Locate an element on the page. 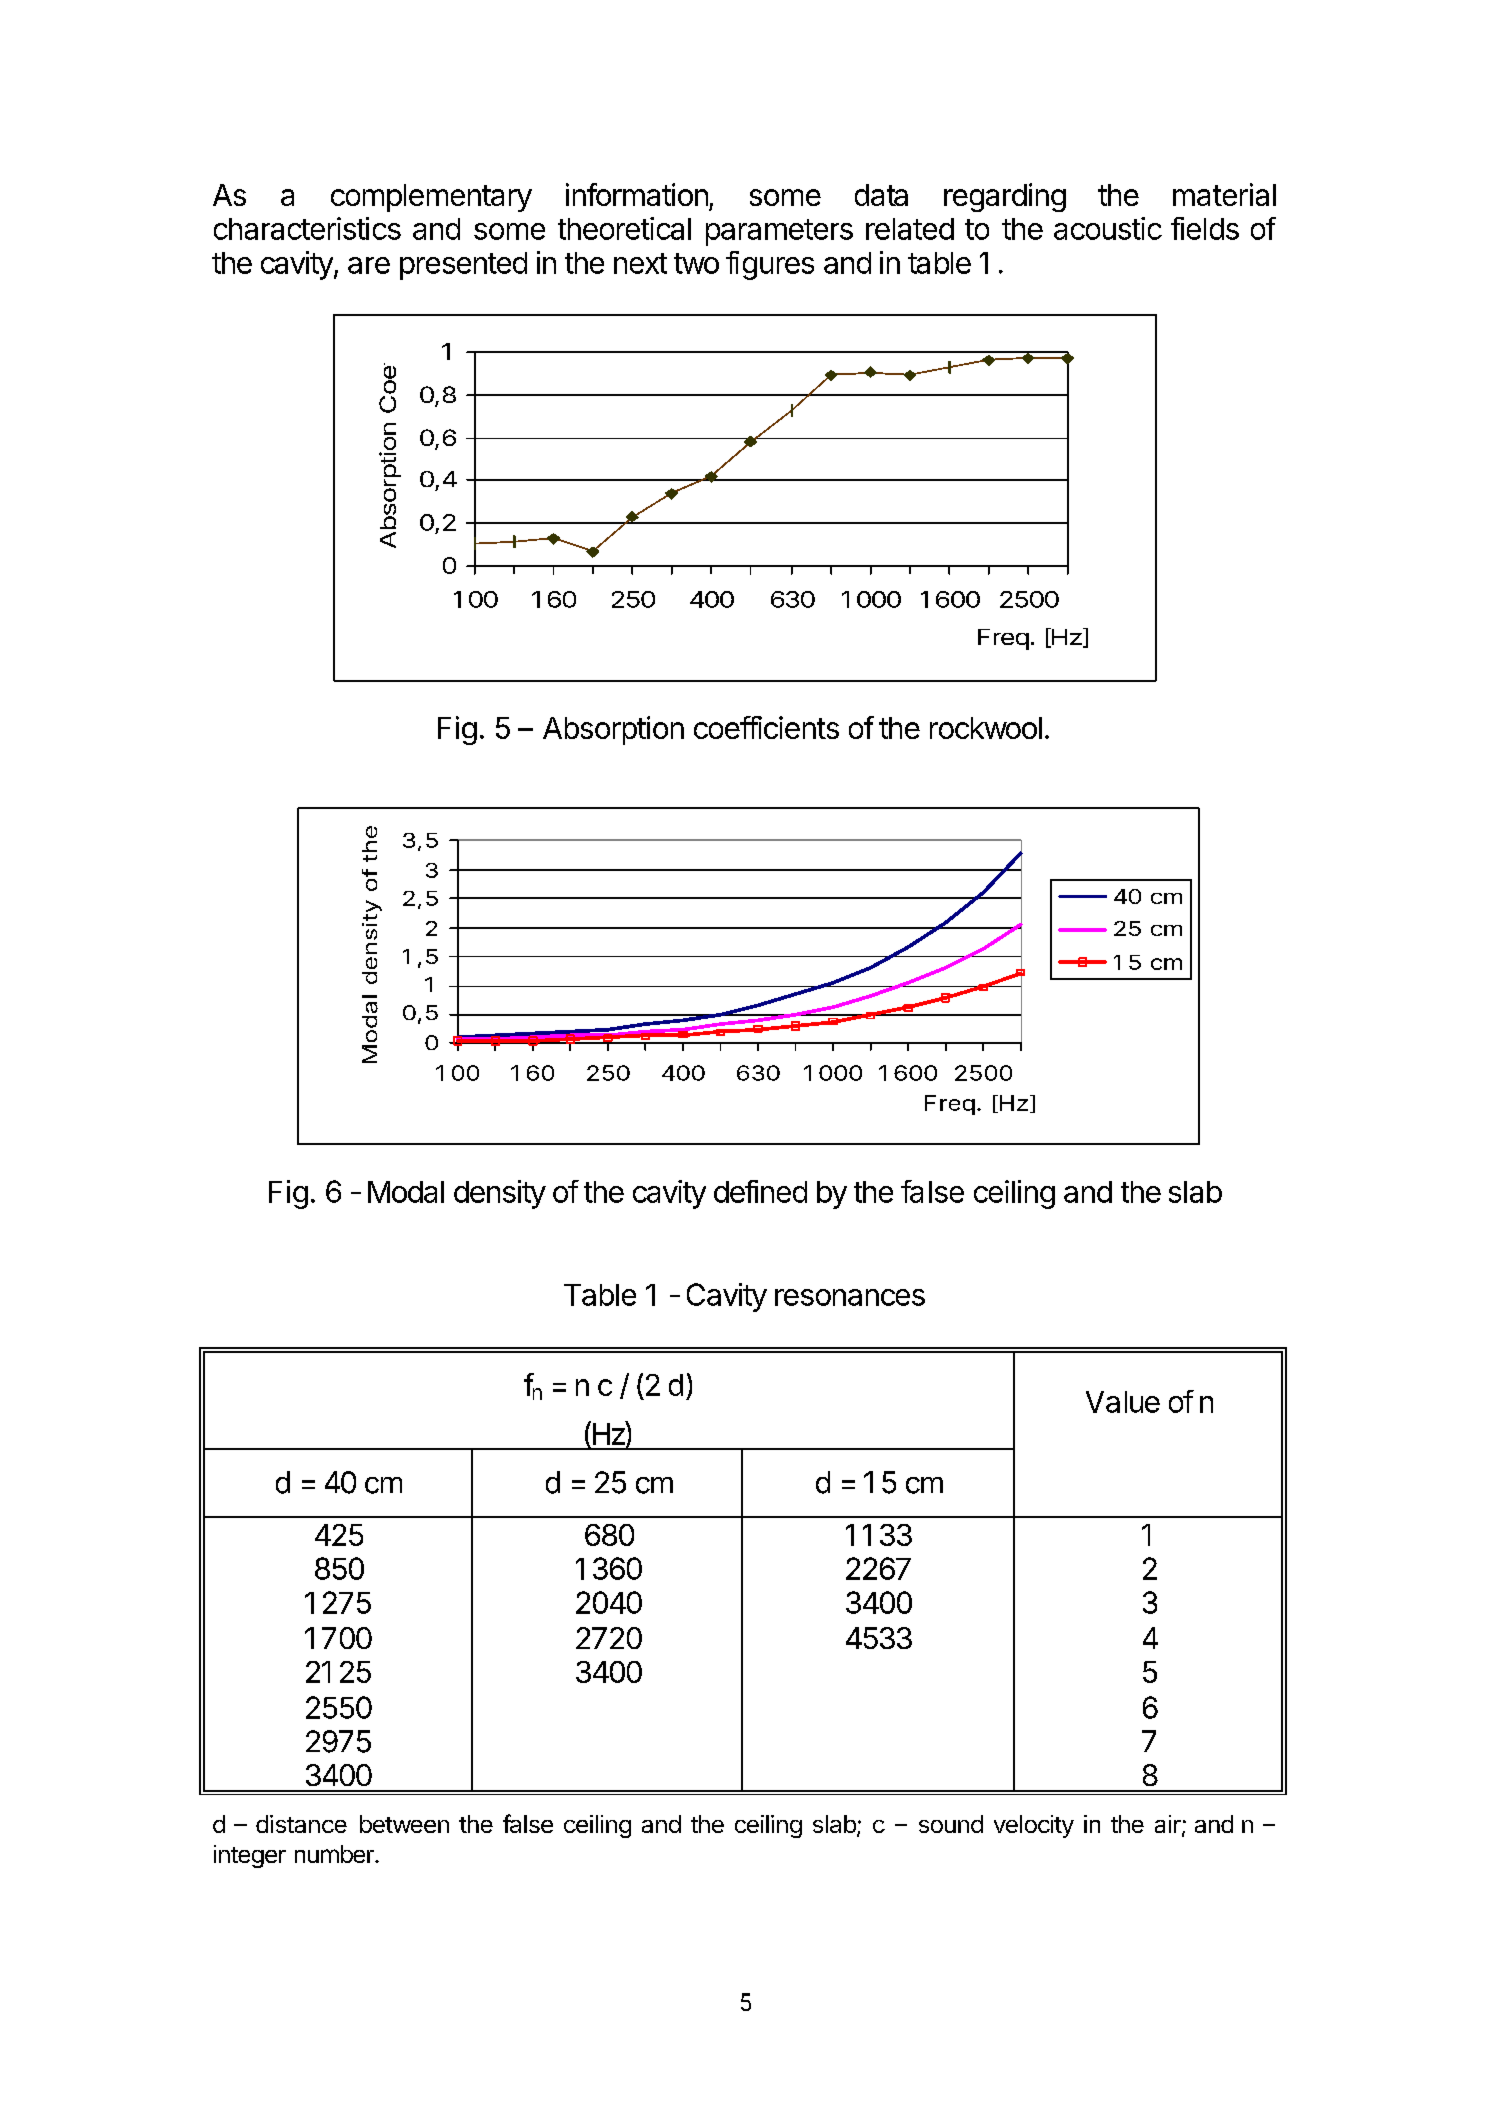 Image resolution: width=1491 pixels, height=2107 pixels. Value is located at coordinates (1123, 1402).
